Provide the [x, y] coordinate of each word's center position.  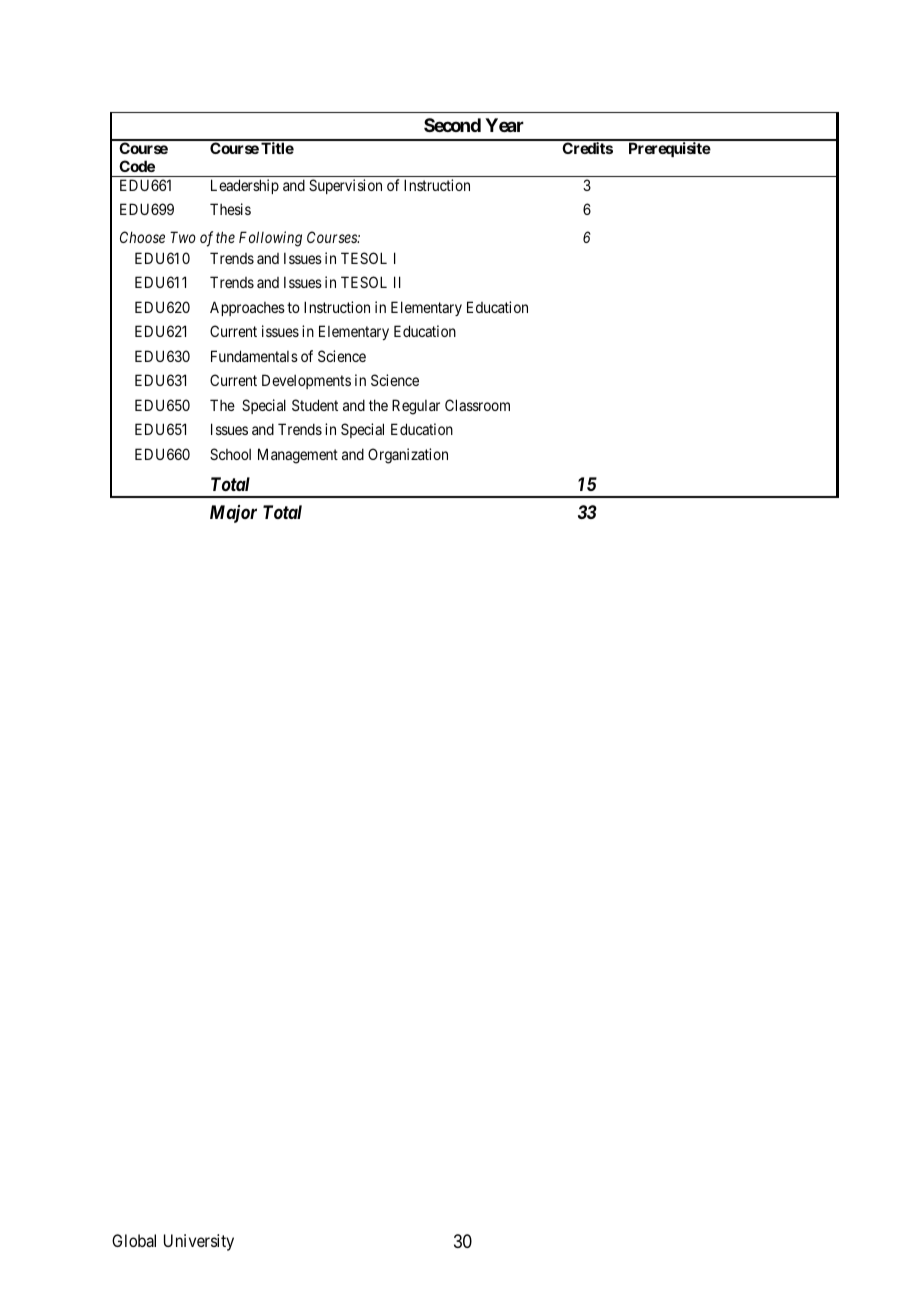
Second [452, 125]
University [199, 1242]
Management [298, 456]
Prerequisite [670, 149]
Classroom [477, 405]
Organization [408, 456]
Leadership [245, 186]
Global [134, 1240]
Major [233, 514]
